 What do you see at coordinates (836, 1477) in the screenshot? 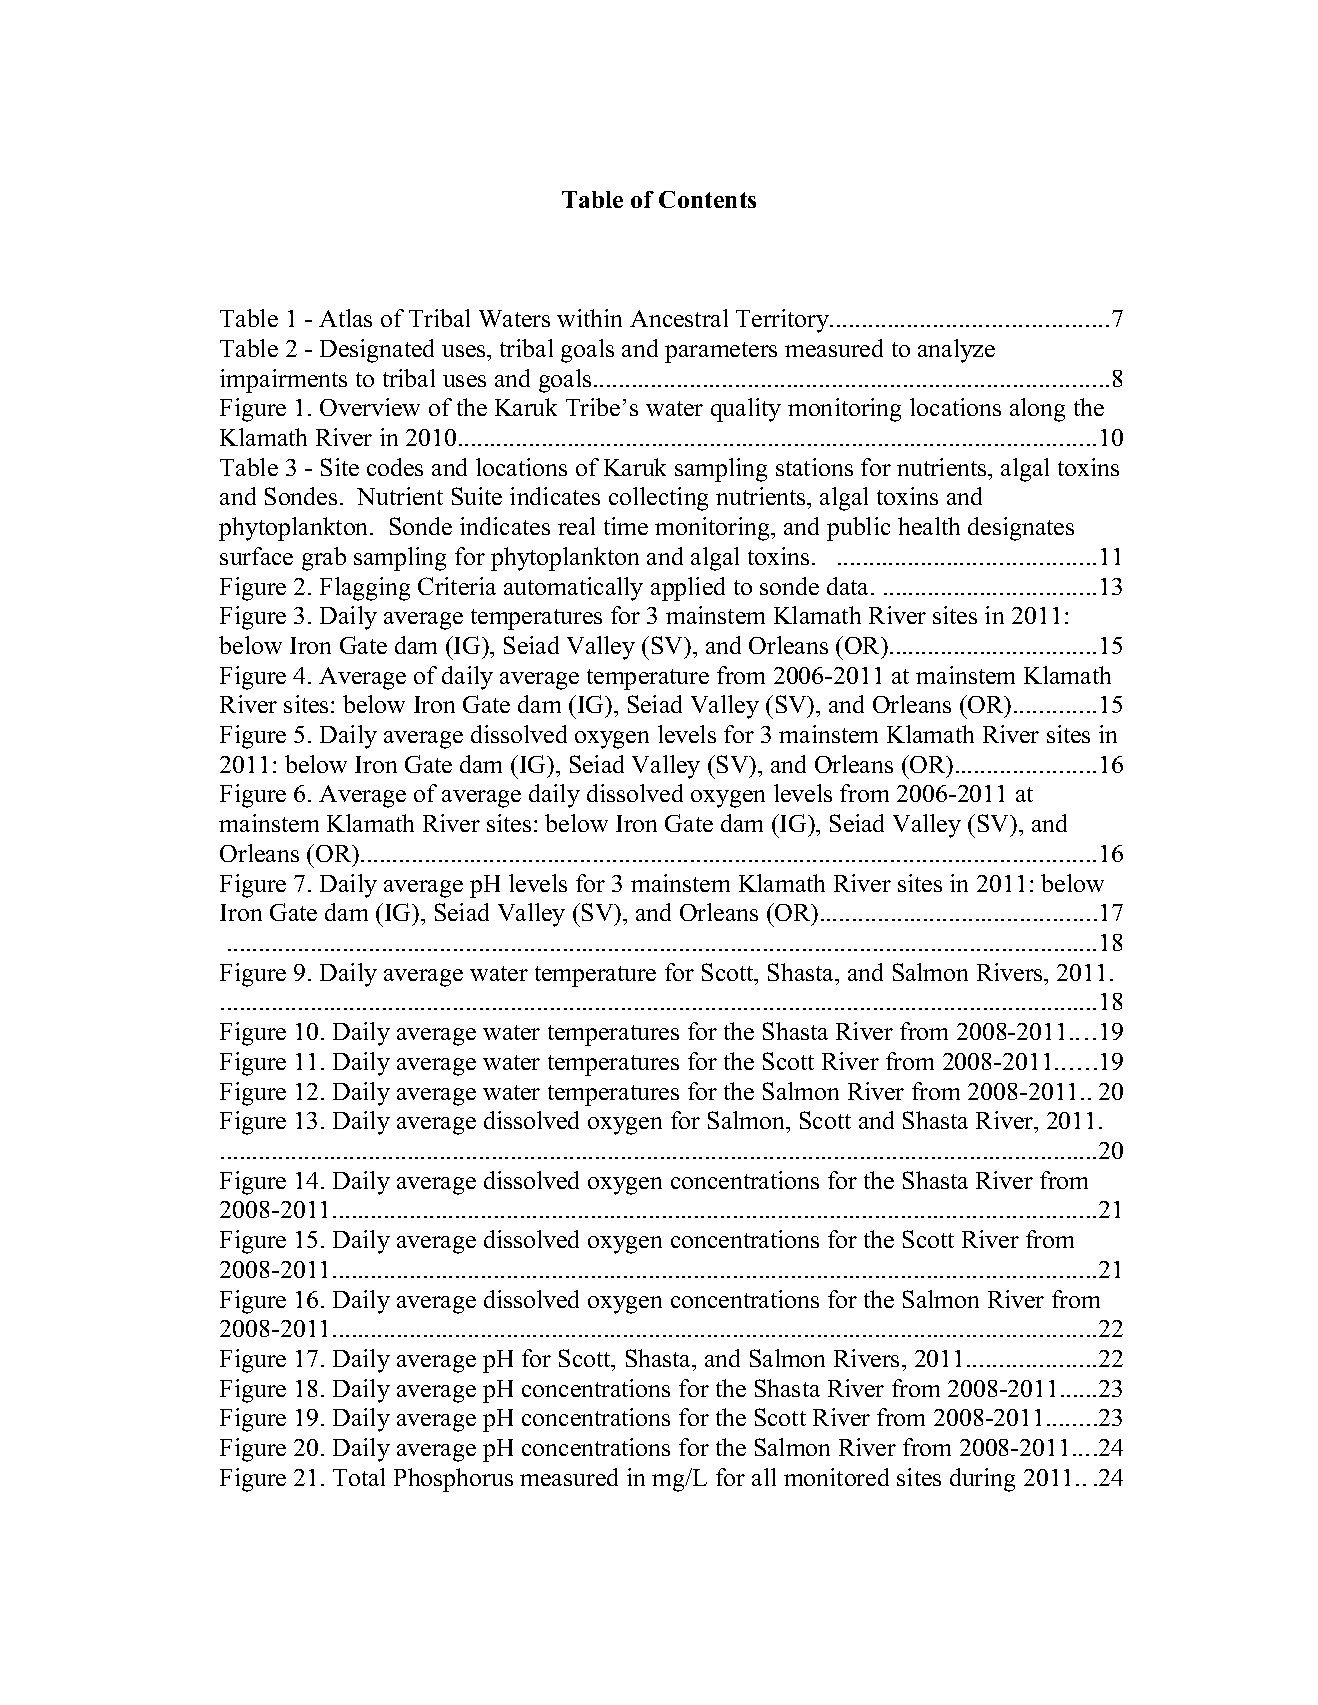
I see `monitored` at bounding box center [836, 1477].
